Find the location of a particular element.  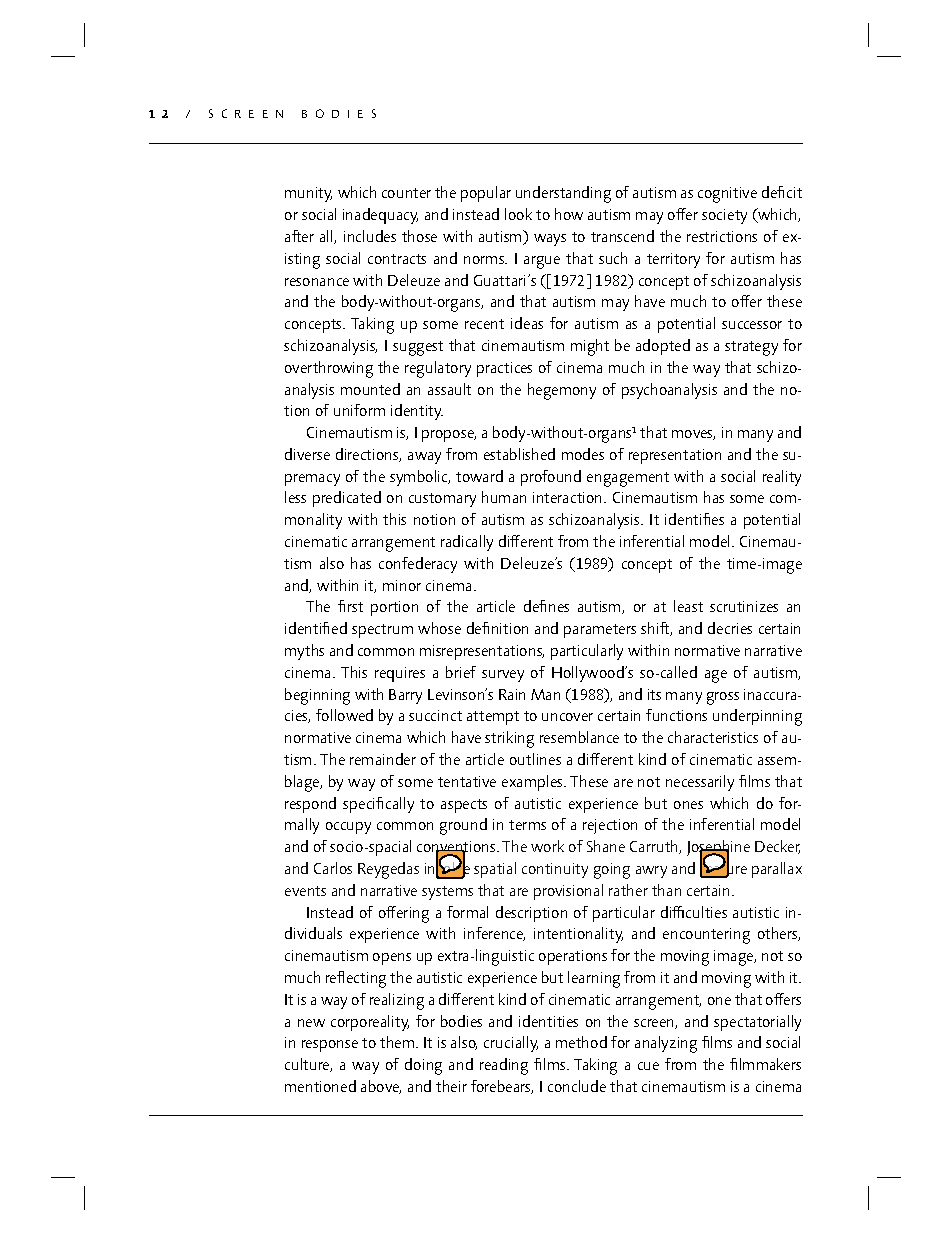

decries is located at coordinates (730, 628).
